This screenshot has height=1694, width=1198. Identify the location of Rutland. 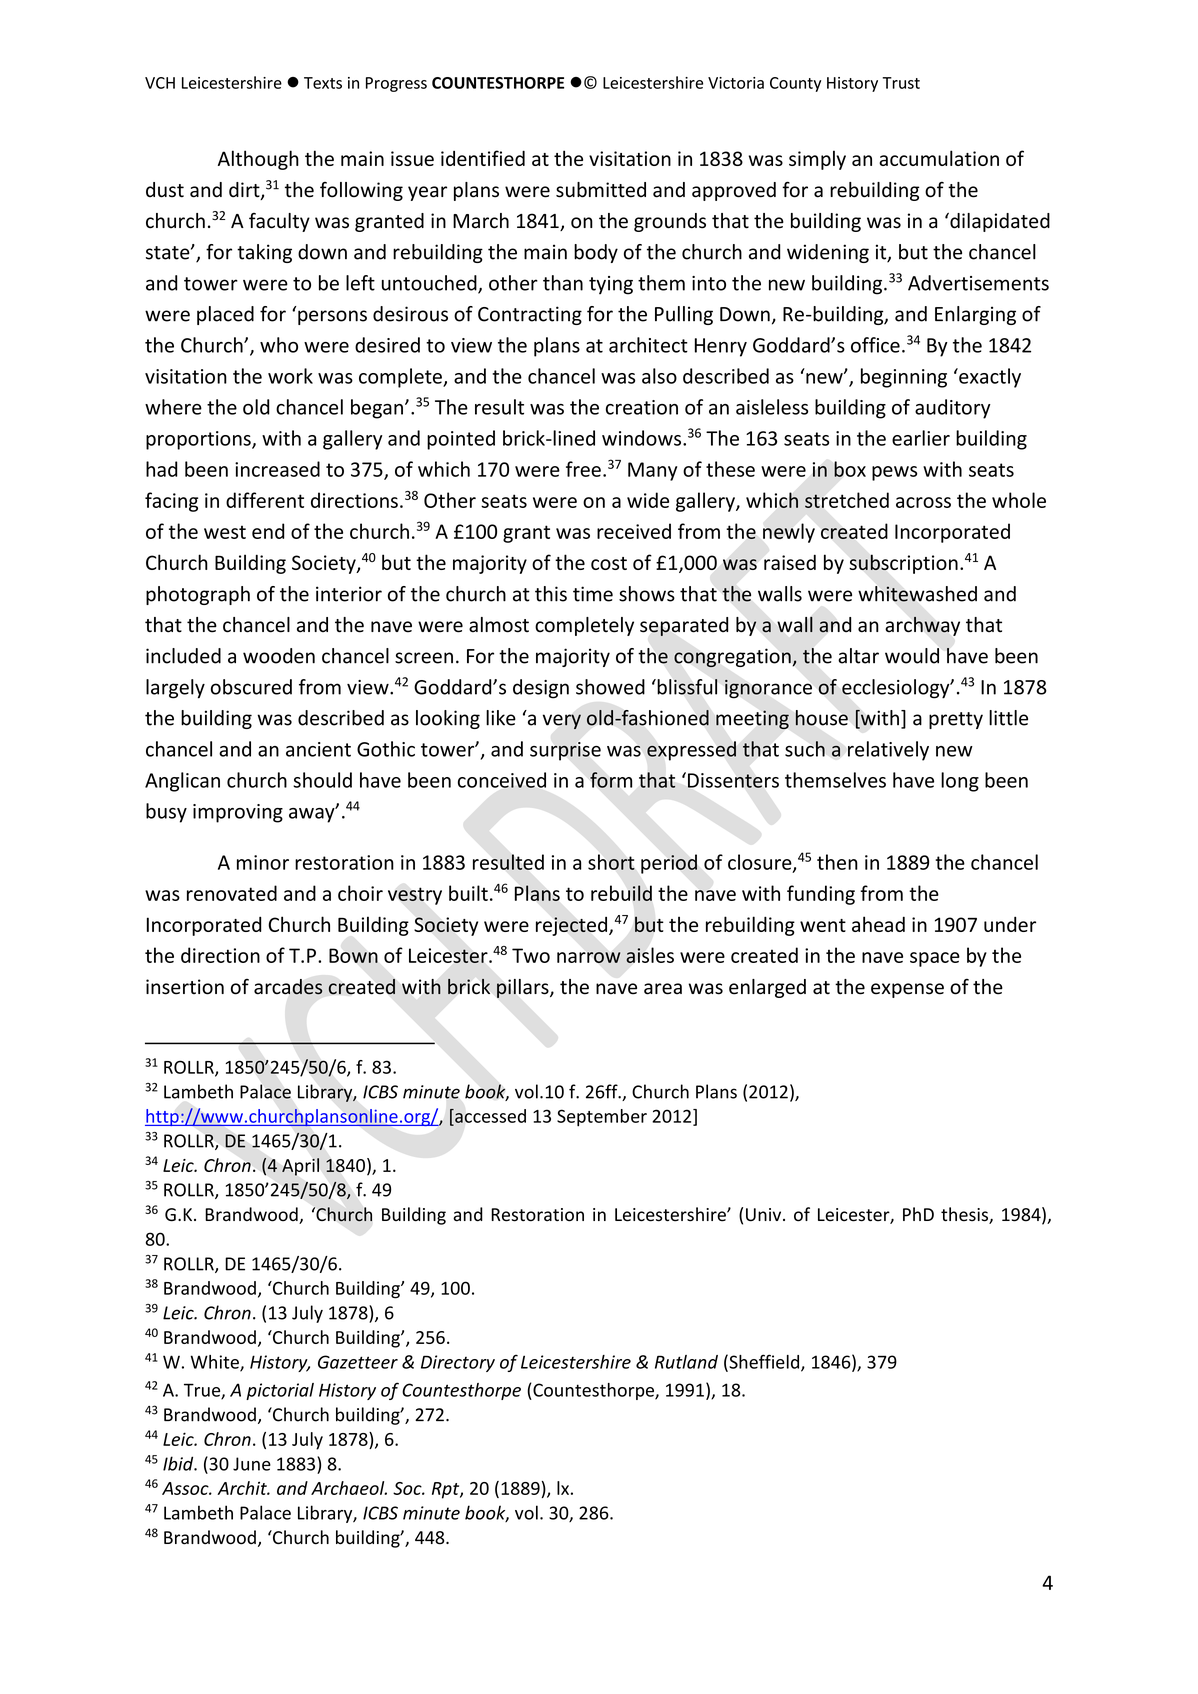
(686, 1362).
